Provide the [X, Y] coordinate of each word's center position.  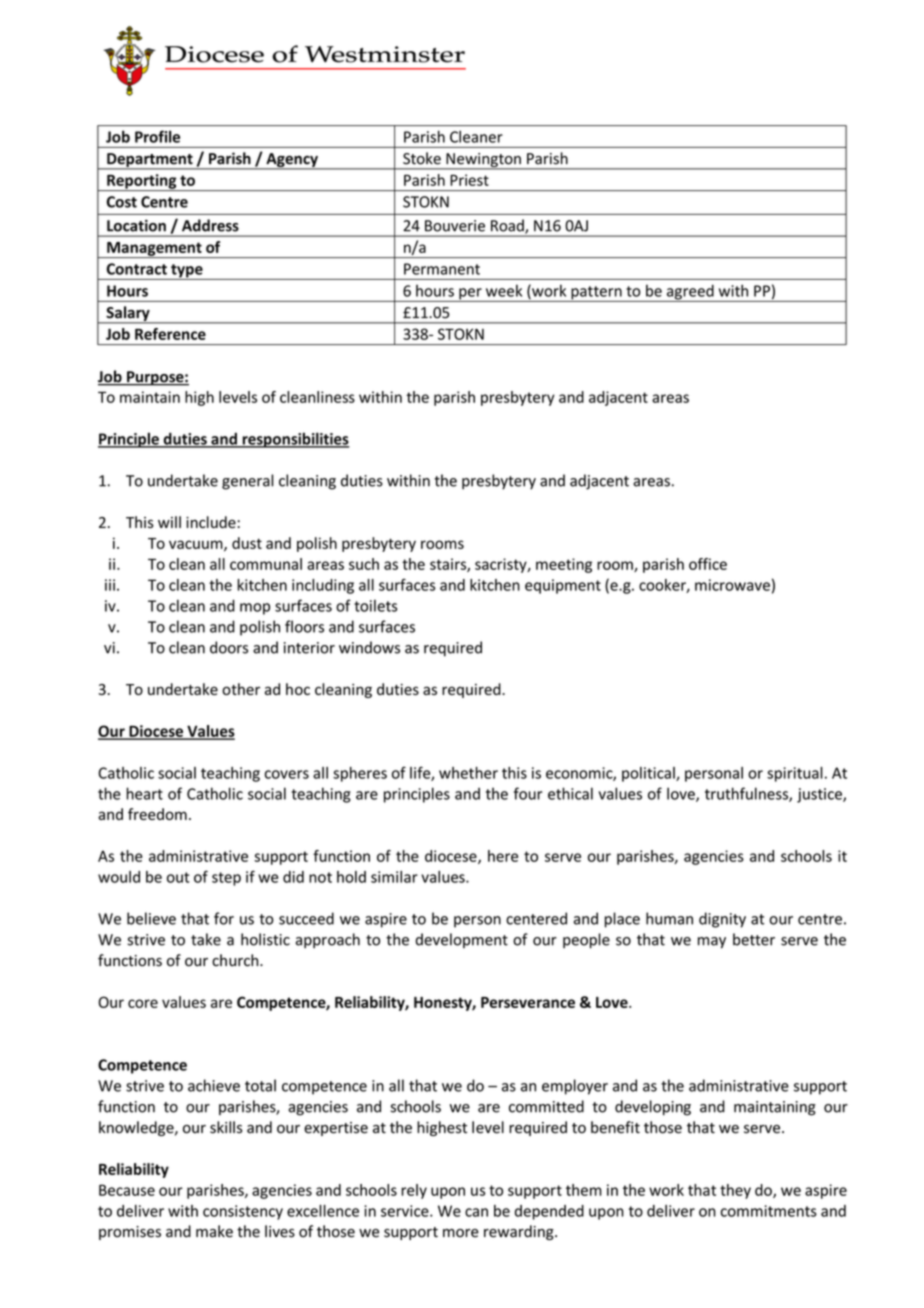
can [476, 1212]
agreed [690, 293]
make [214, 1231]
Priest [469, 180]
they [735, 1191]
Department [150, 161]
